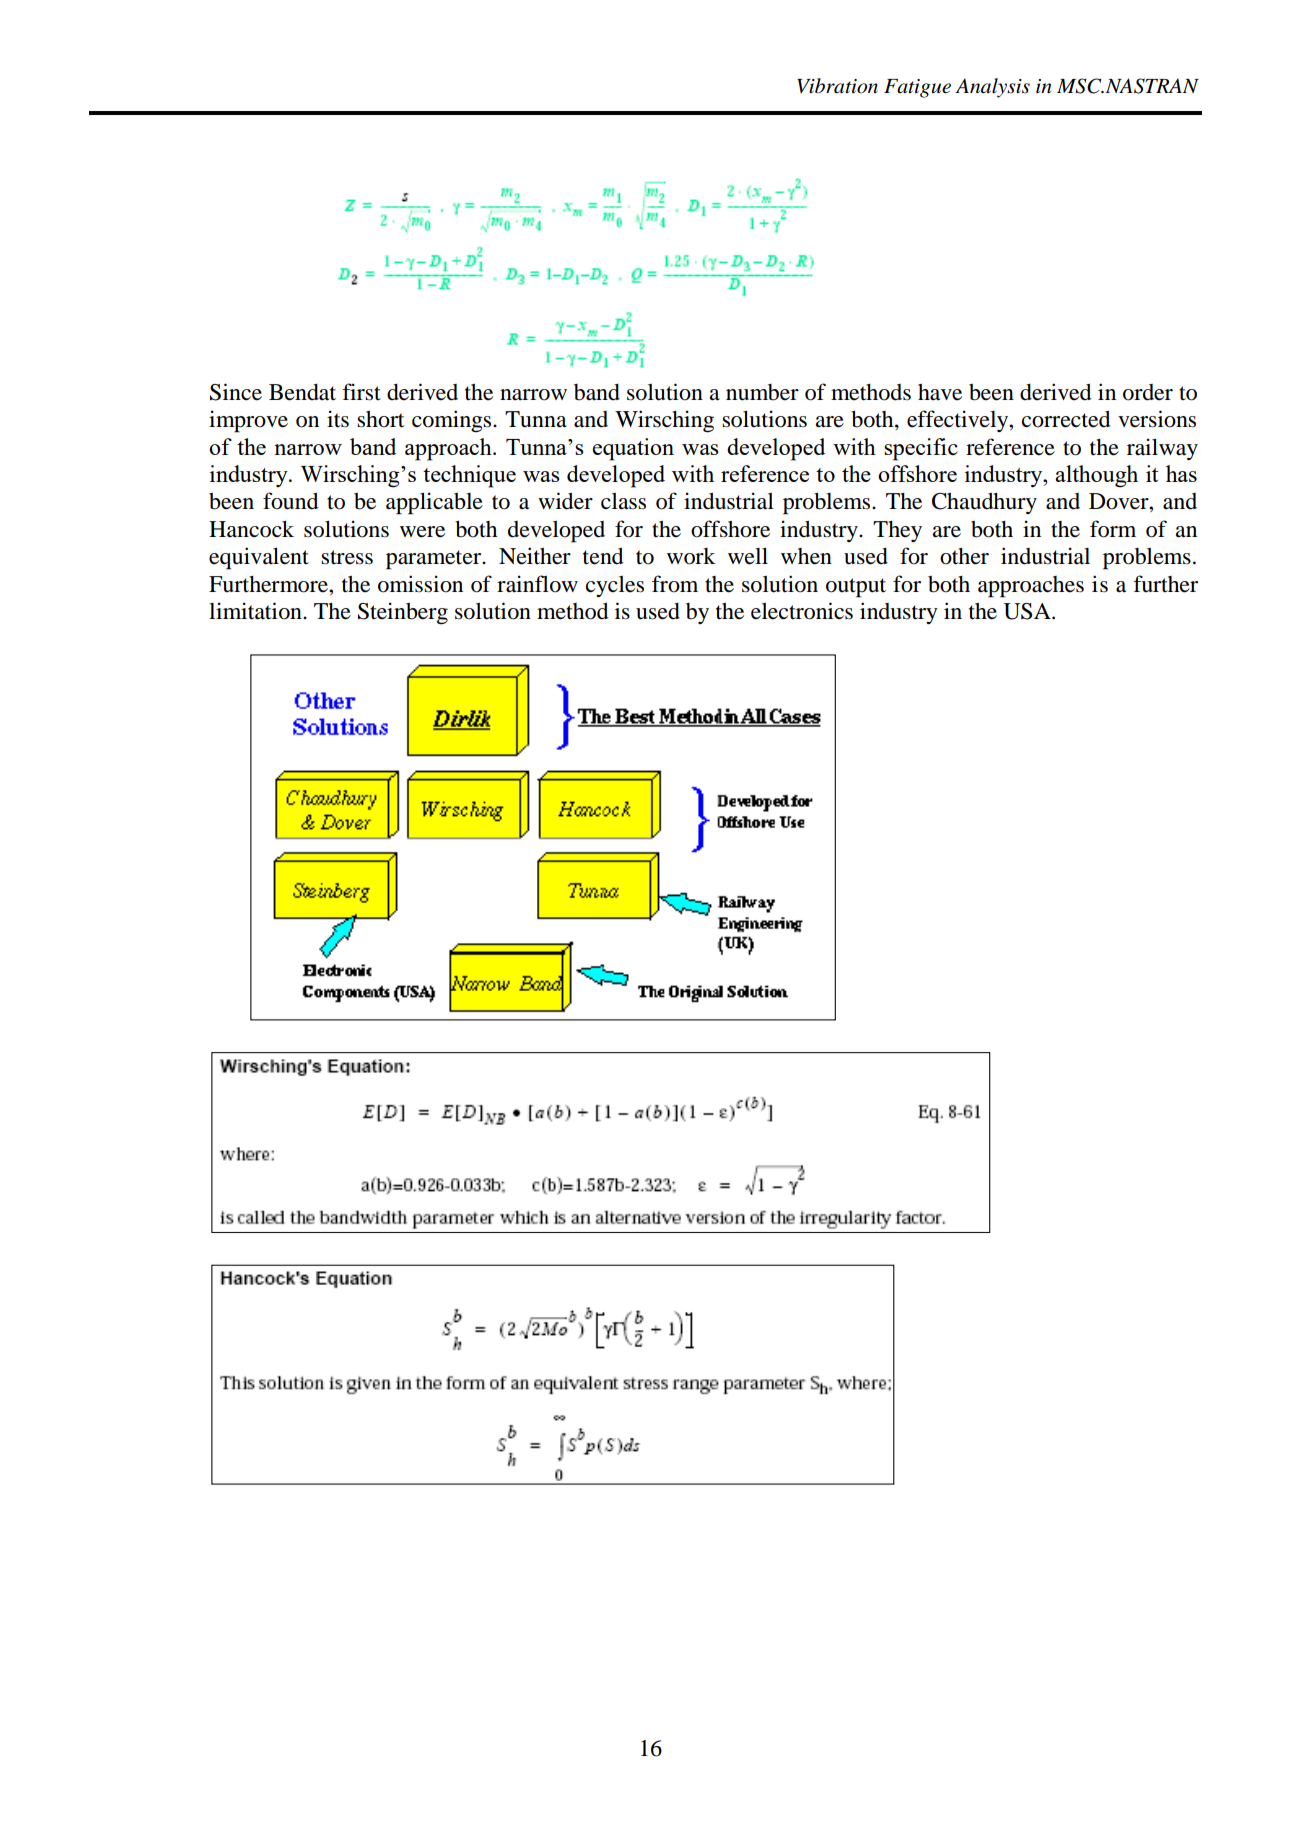 Image resolution: width=1290 pixels, height=1823 pixels. What do you see at coordinates (917, 88) in the page?
I see `Fatigue` at bounding box center [917, 88].
